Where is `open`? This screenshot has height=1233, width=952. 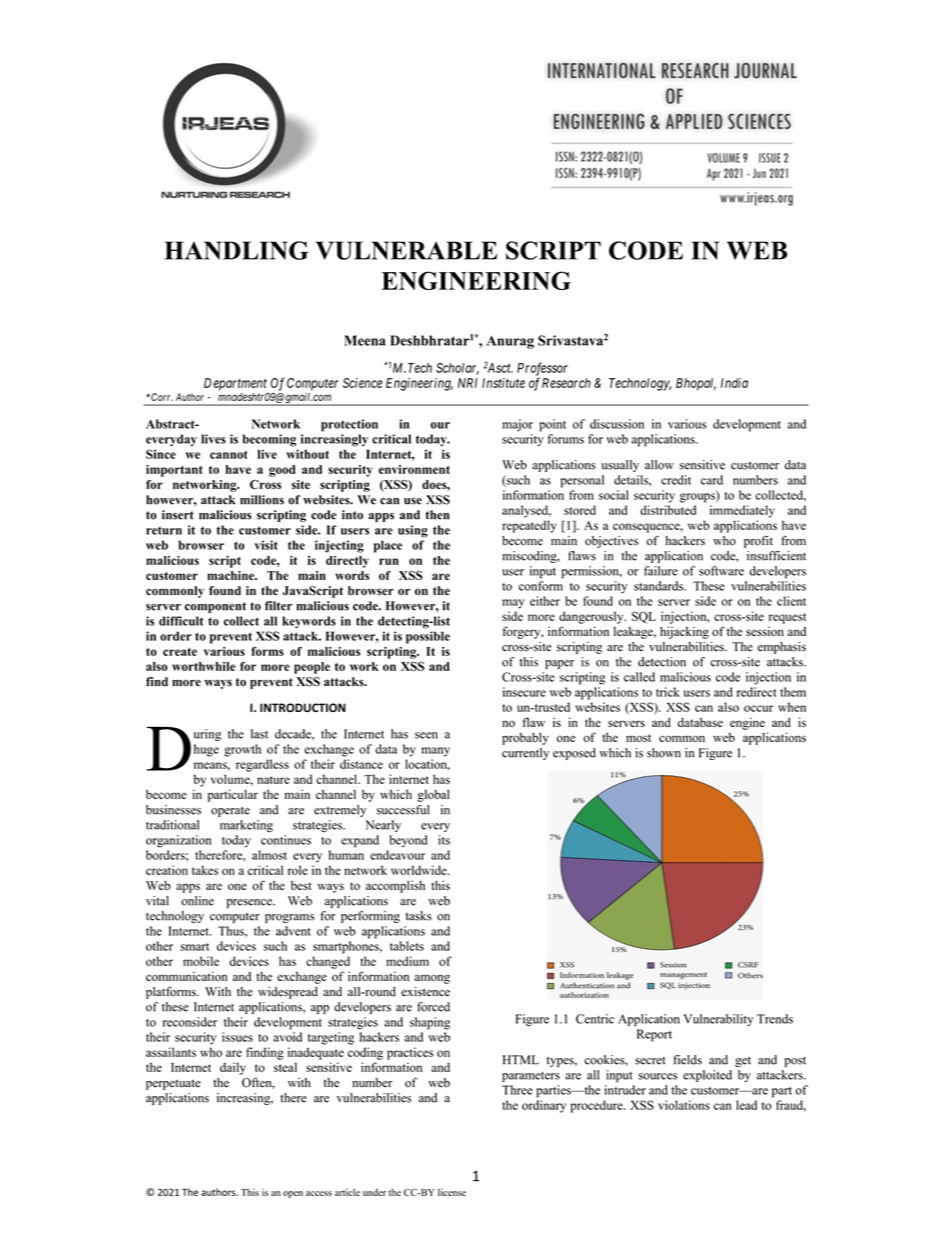 open is located at coordinates (293, 1194).
